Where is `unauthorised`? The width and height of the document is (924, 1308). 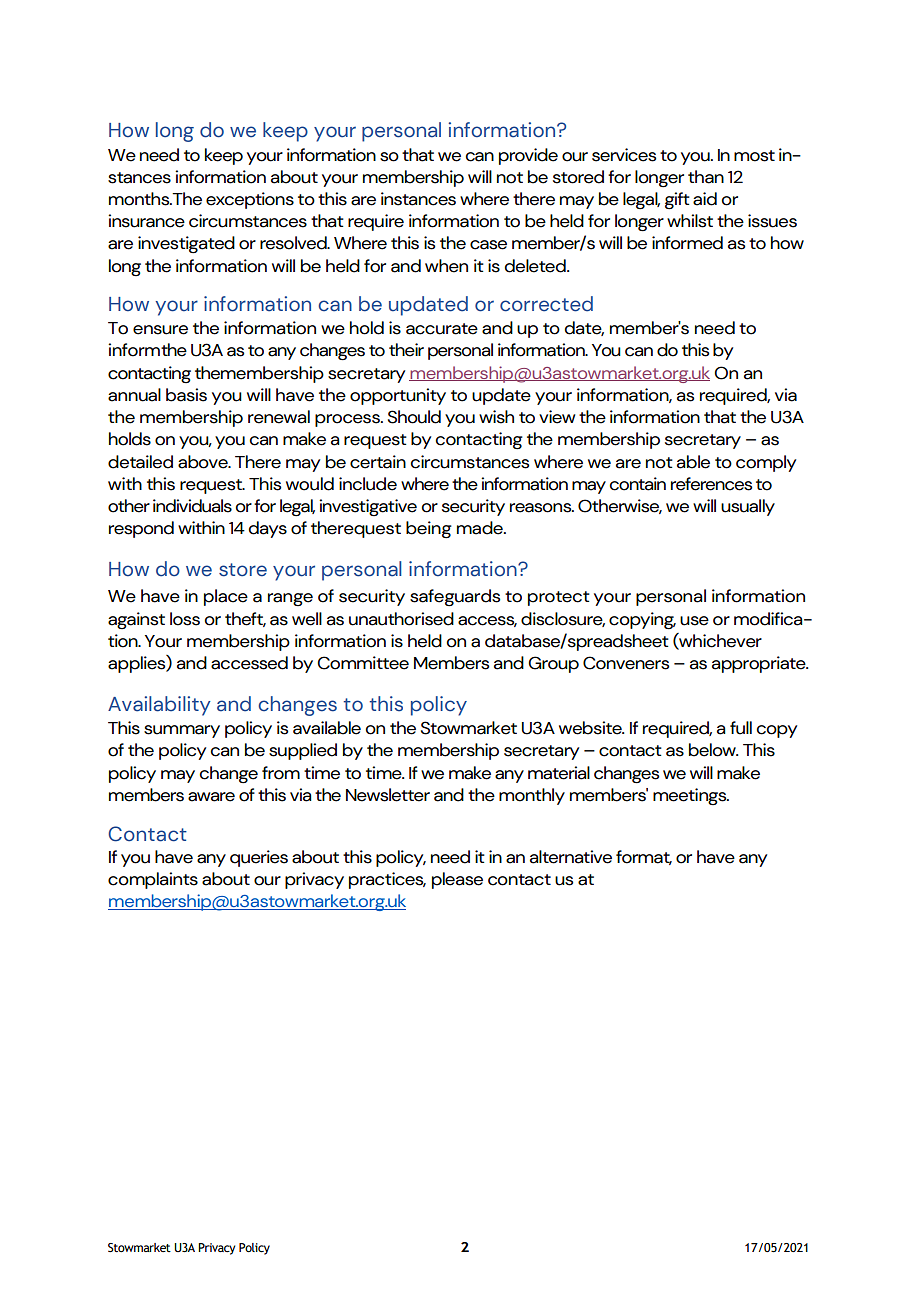 unauthorised is located at coordinates (401, 619).
